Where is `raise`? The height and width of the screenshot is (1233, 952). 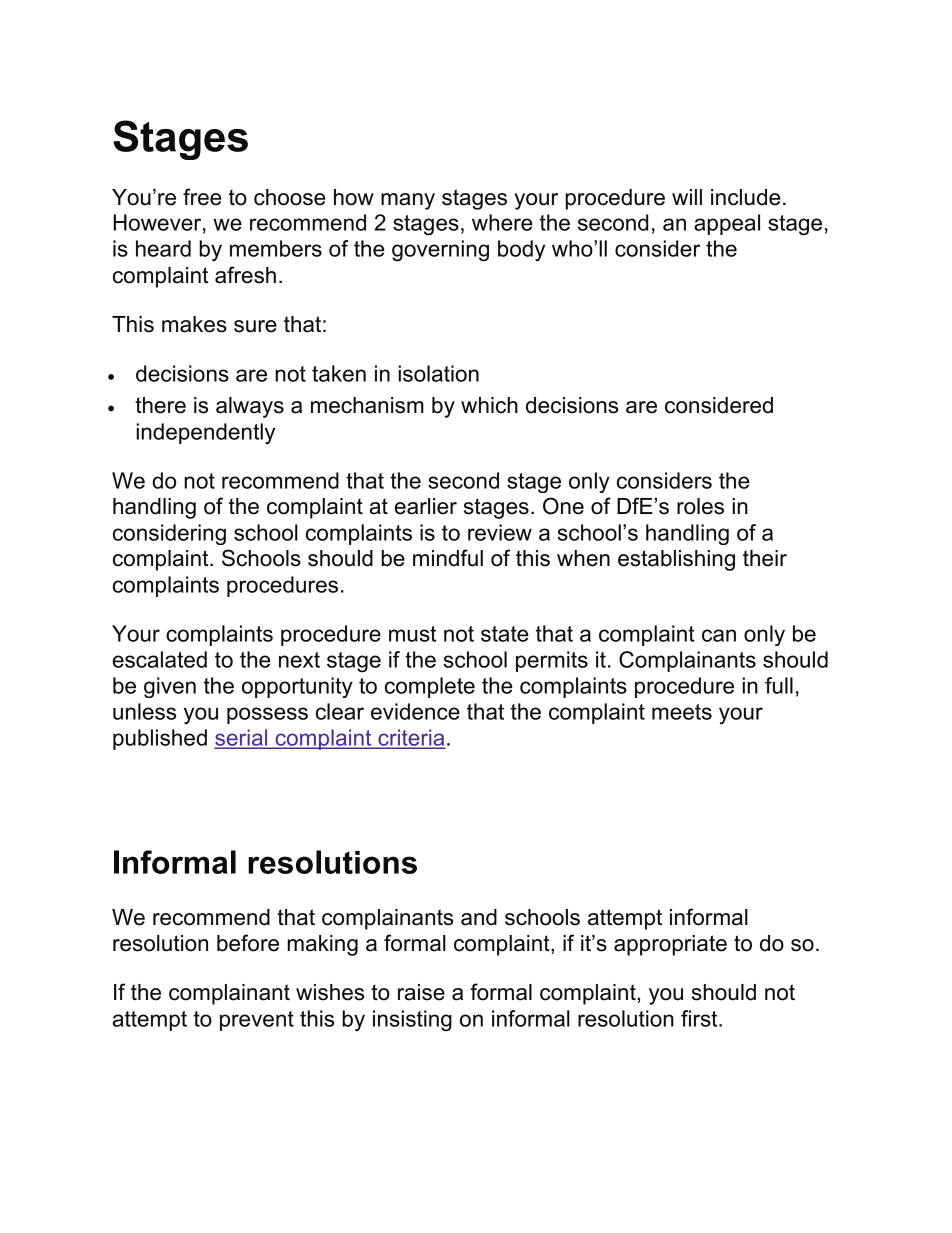
raise is located at coordinates (421, 992).
